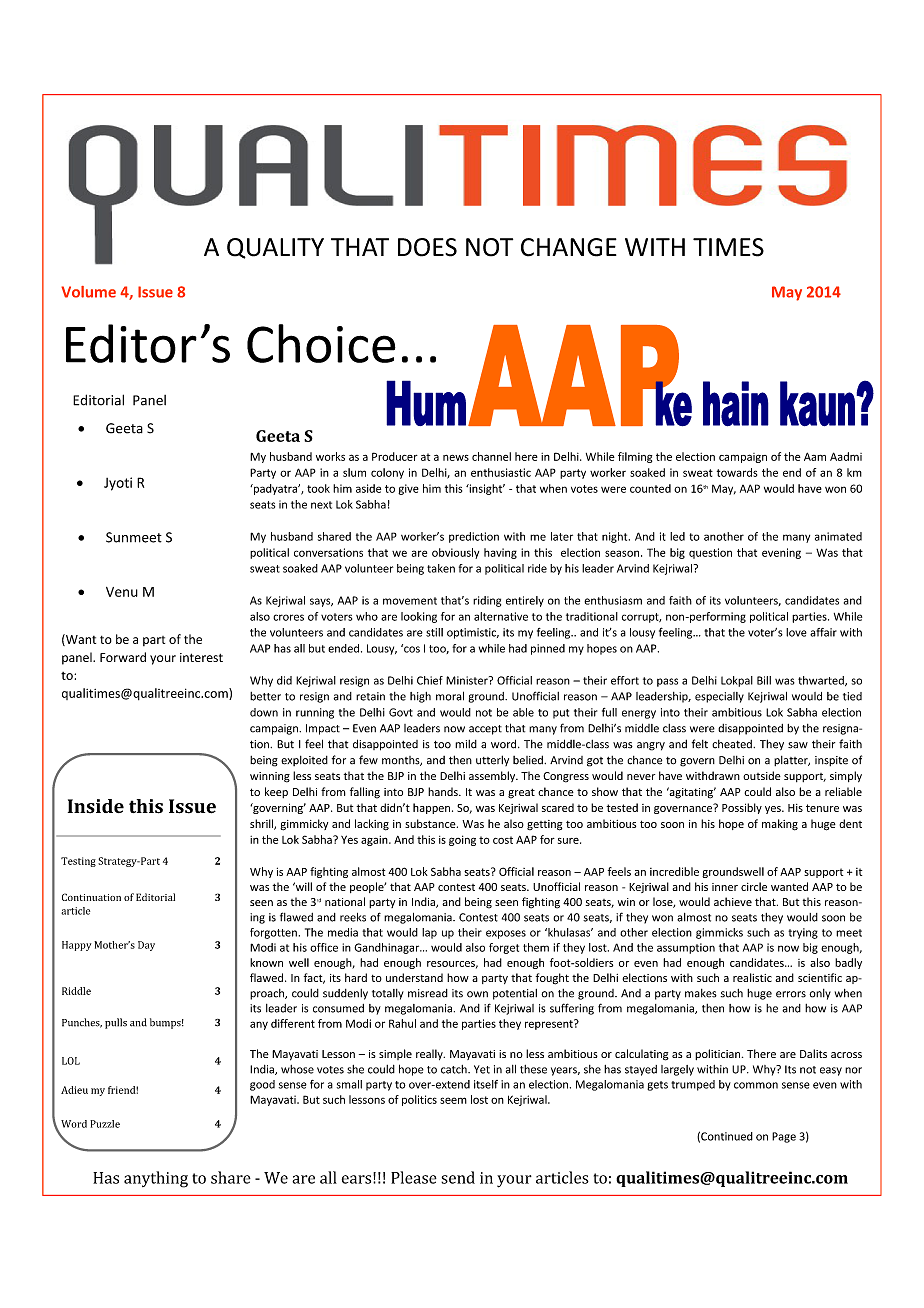  What do you see at coordinates (742, 808) in the image?
I see `Possibly` at bounding box center [742, 808].
